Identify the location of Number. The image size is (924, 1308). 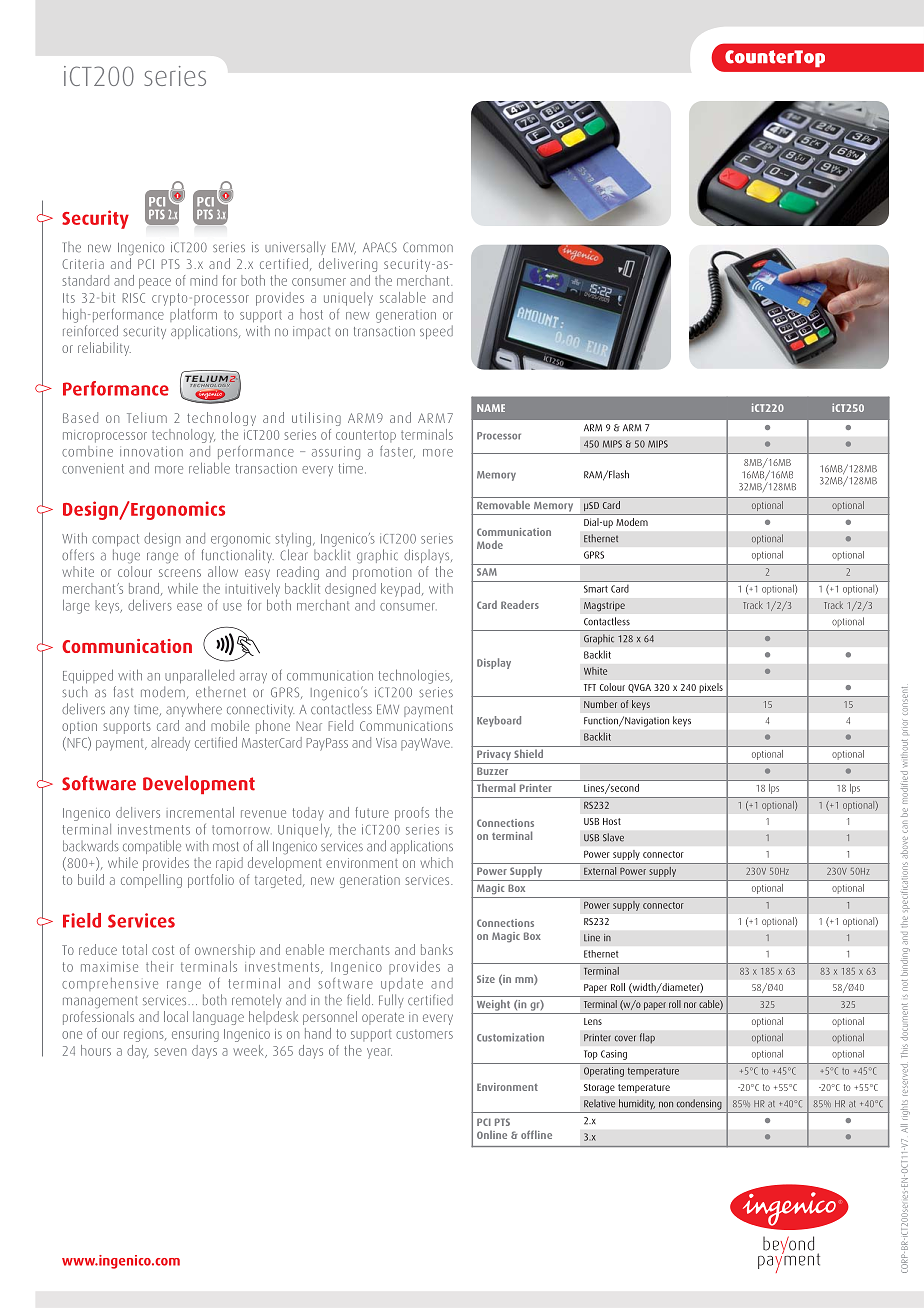
(600, 704).
